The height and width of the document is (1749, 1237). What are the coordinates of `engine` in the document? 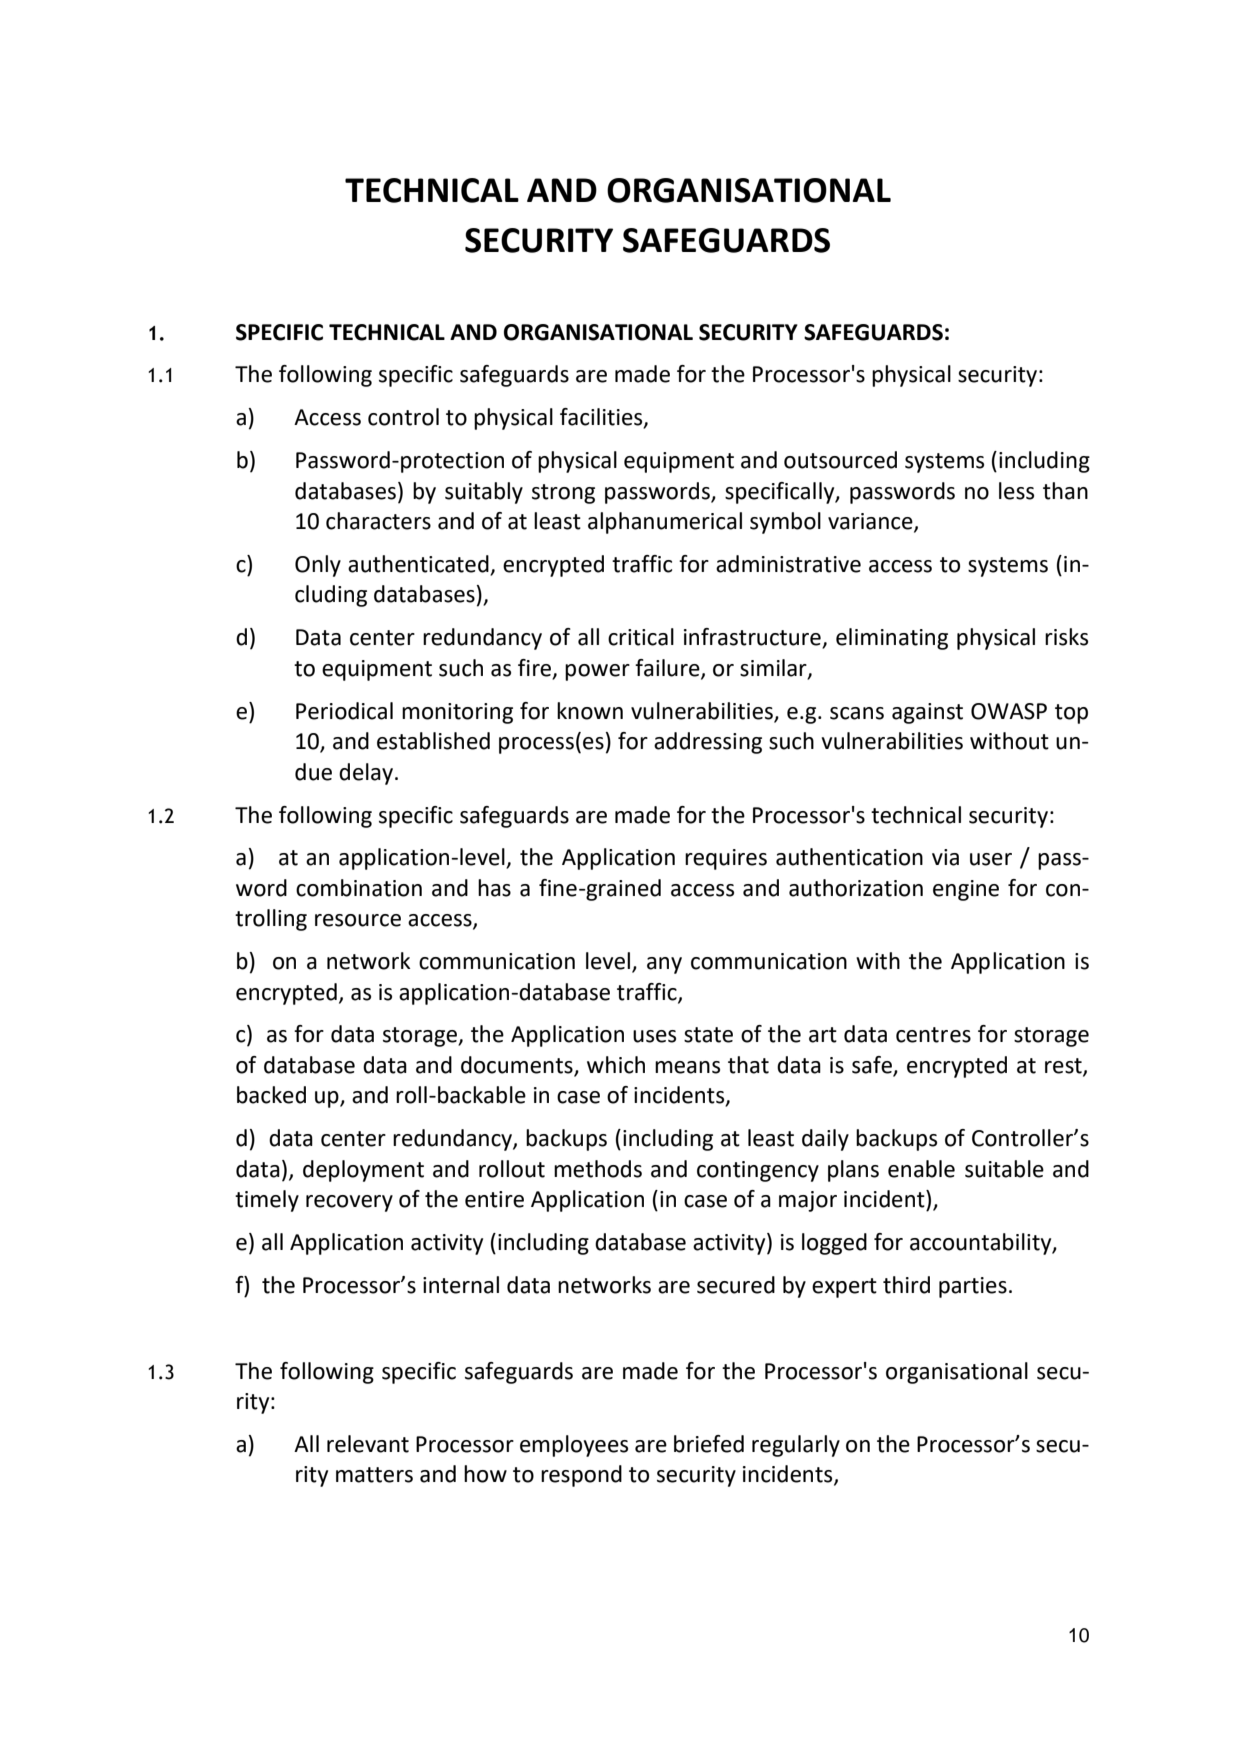 It's located at (966, 890).
